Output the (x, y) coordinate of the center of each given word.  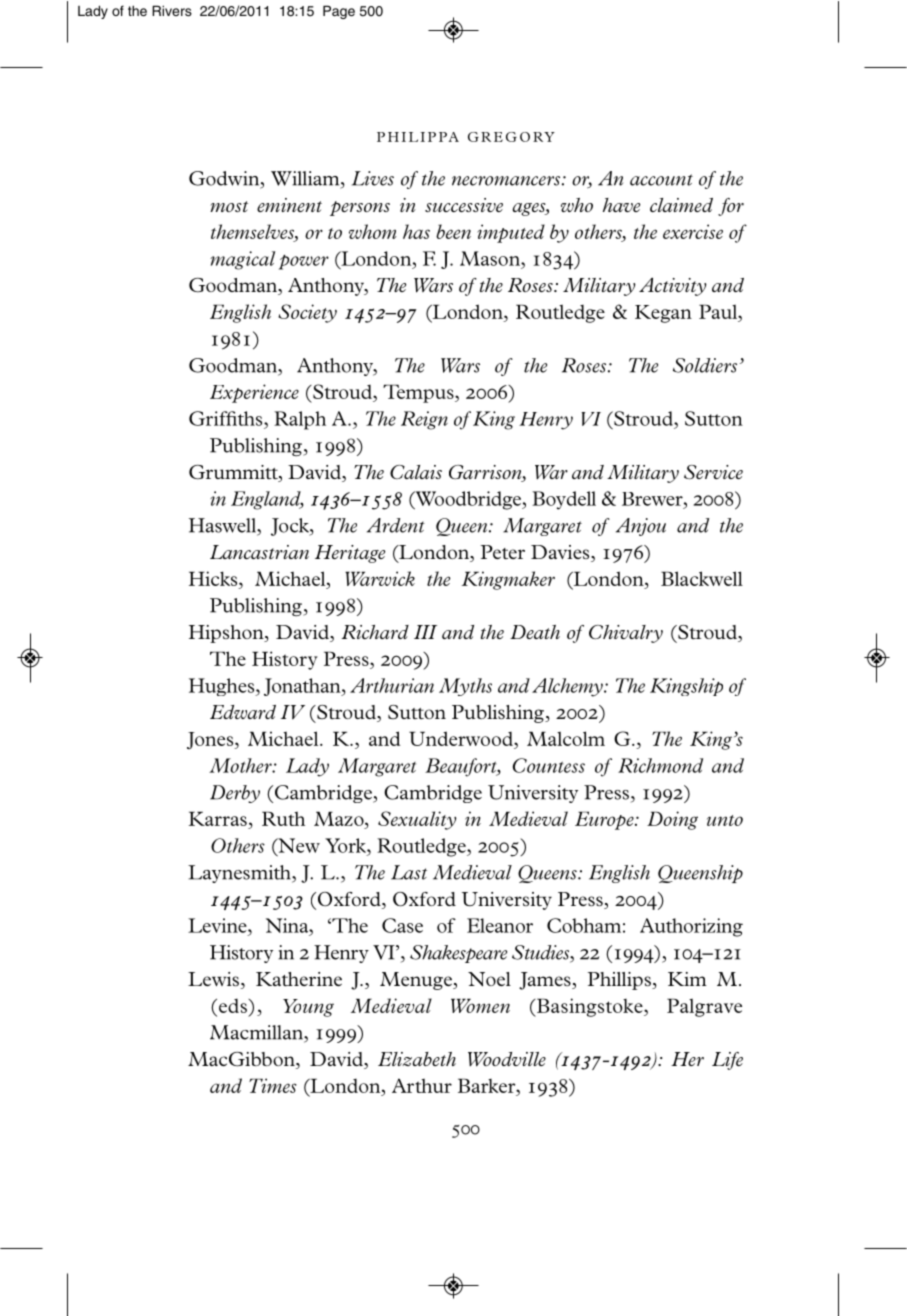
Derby (235, 794)
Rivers (172, 10)
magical (242, 260)
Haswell (223, 526)
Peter (503, 552)
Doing (672, 820)
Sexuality (417, 820)
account (661, 180)
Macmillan (257, 1033)
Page (339, 12)
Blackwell (702, 578)
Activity (673, 287)
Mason (491, 258)
